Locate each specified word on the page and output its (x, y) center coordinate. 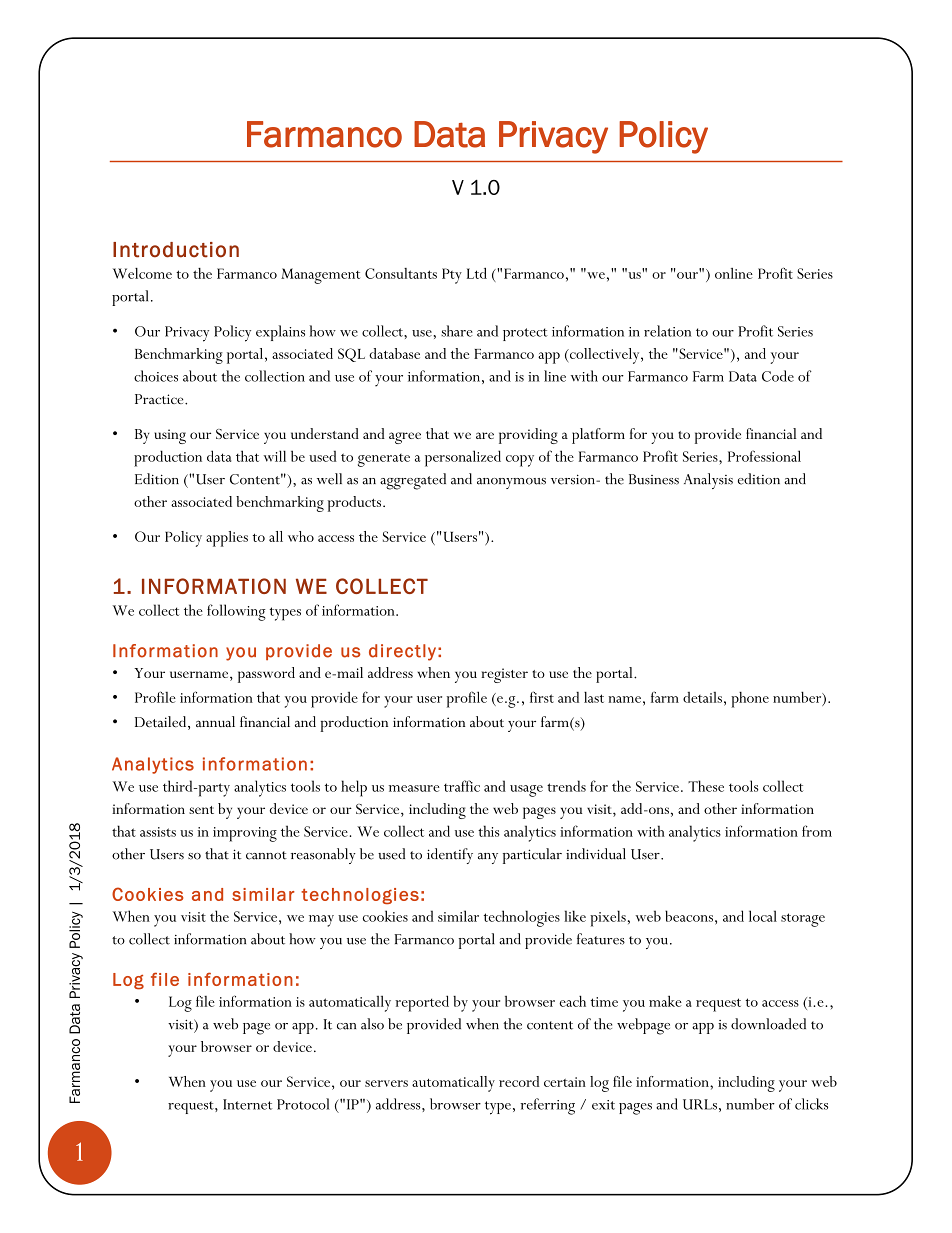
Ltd (477, 273)
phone (750, 700)
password (266, 675)
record (519, 1081)
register (504, 675)
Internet (247, 1104)
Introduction (176, 250)
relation (667, 331)
